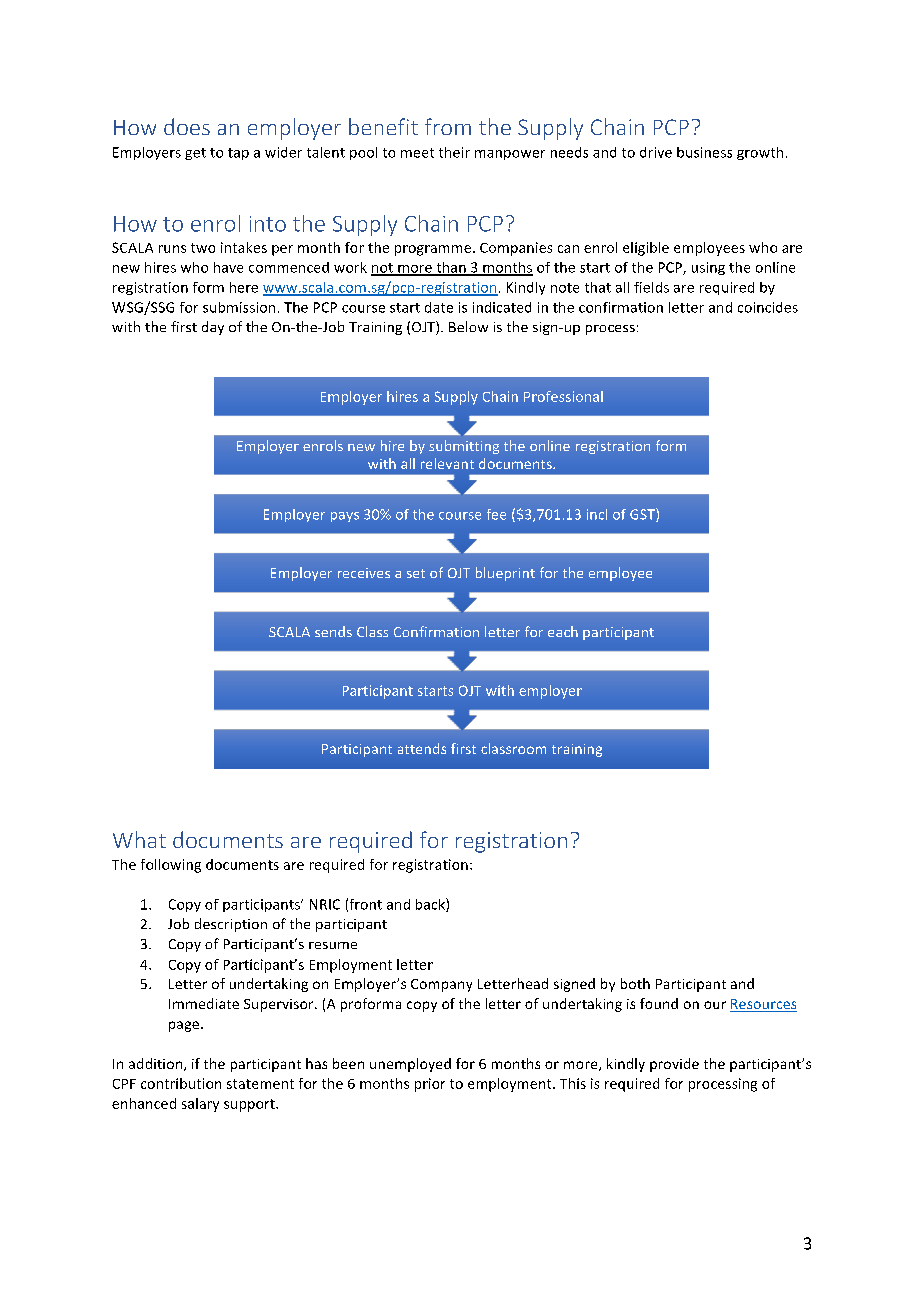 This screenshot has width=924, height=1309. What do you see at coordinates (195, 154) in the screenshot?
I see `get` at bounding box center [195, 154].
